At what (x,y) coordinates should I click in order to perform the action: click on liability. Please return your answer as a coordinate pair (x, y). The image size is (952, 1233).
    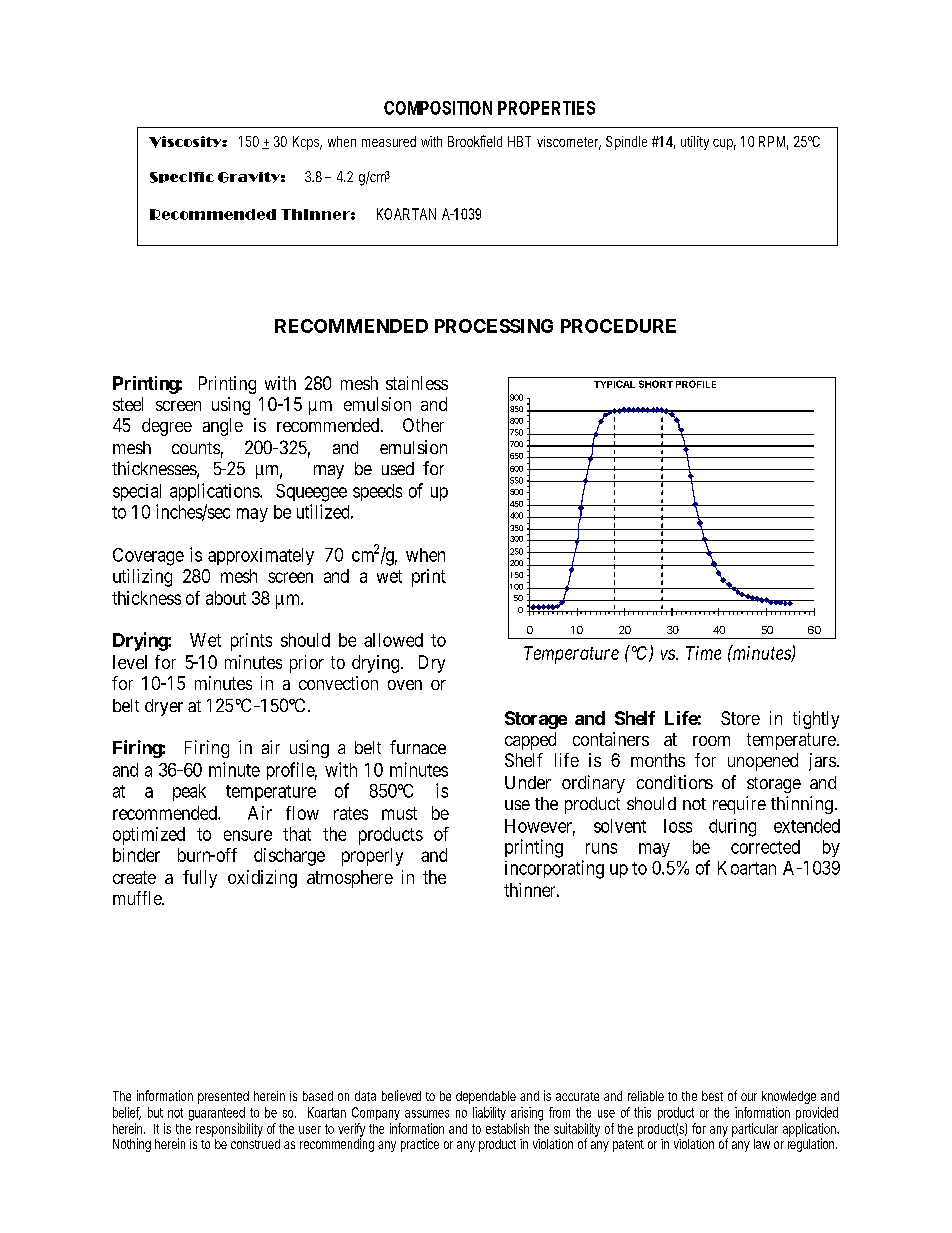
    Looking at the image, I should click on (489, 1113).
